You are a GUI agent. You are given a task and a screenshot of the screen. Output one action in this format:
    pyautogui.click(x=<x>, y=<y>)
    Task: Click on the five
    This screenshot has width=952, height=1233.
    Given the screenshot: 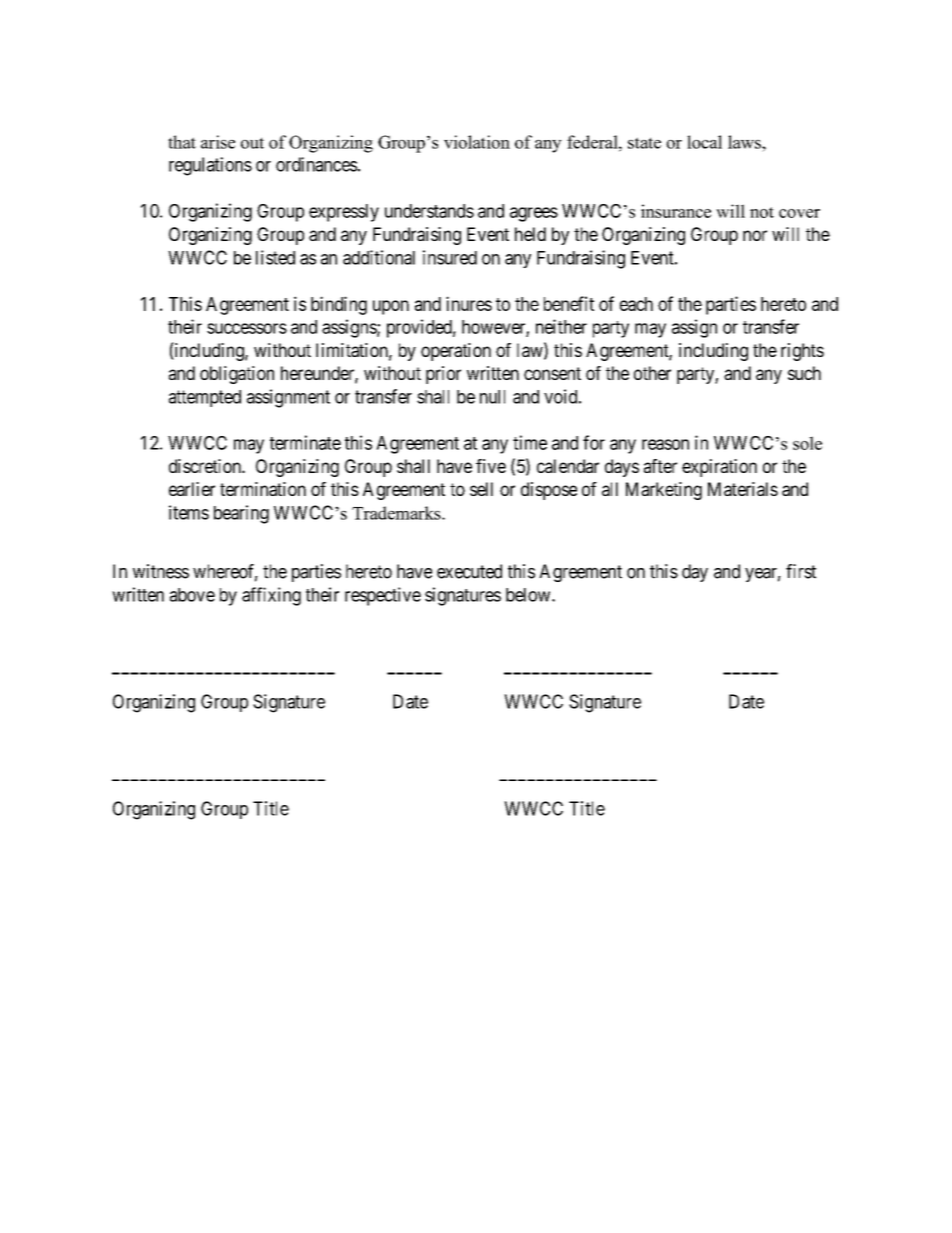 What is the action you would take?
    pyautogui.click(x=491, y=466)
